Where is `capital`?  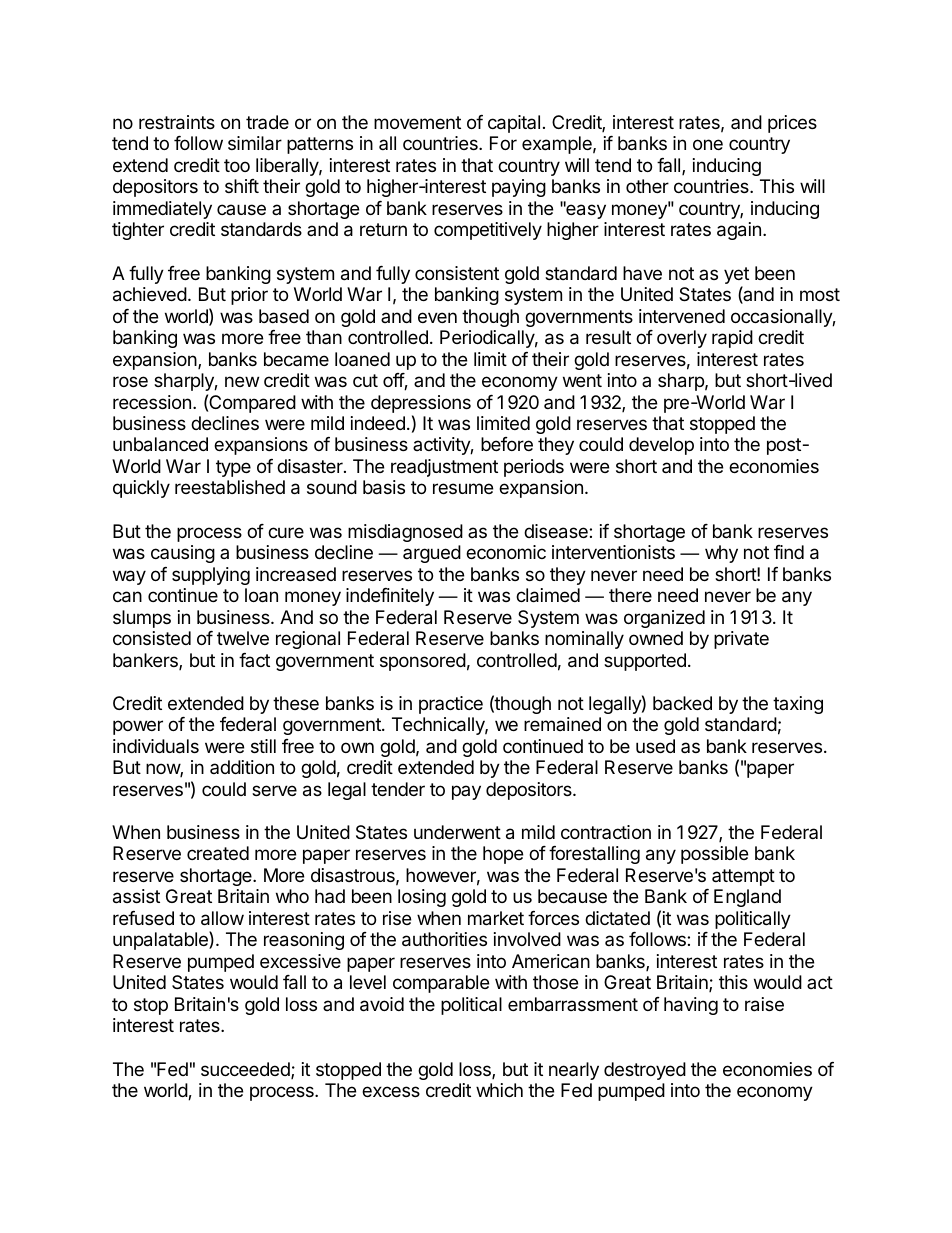 capital is located at coordinates (514, 124).
